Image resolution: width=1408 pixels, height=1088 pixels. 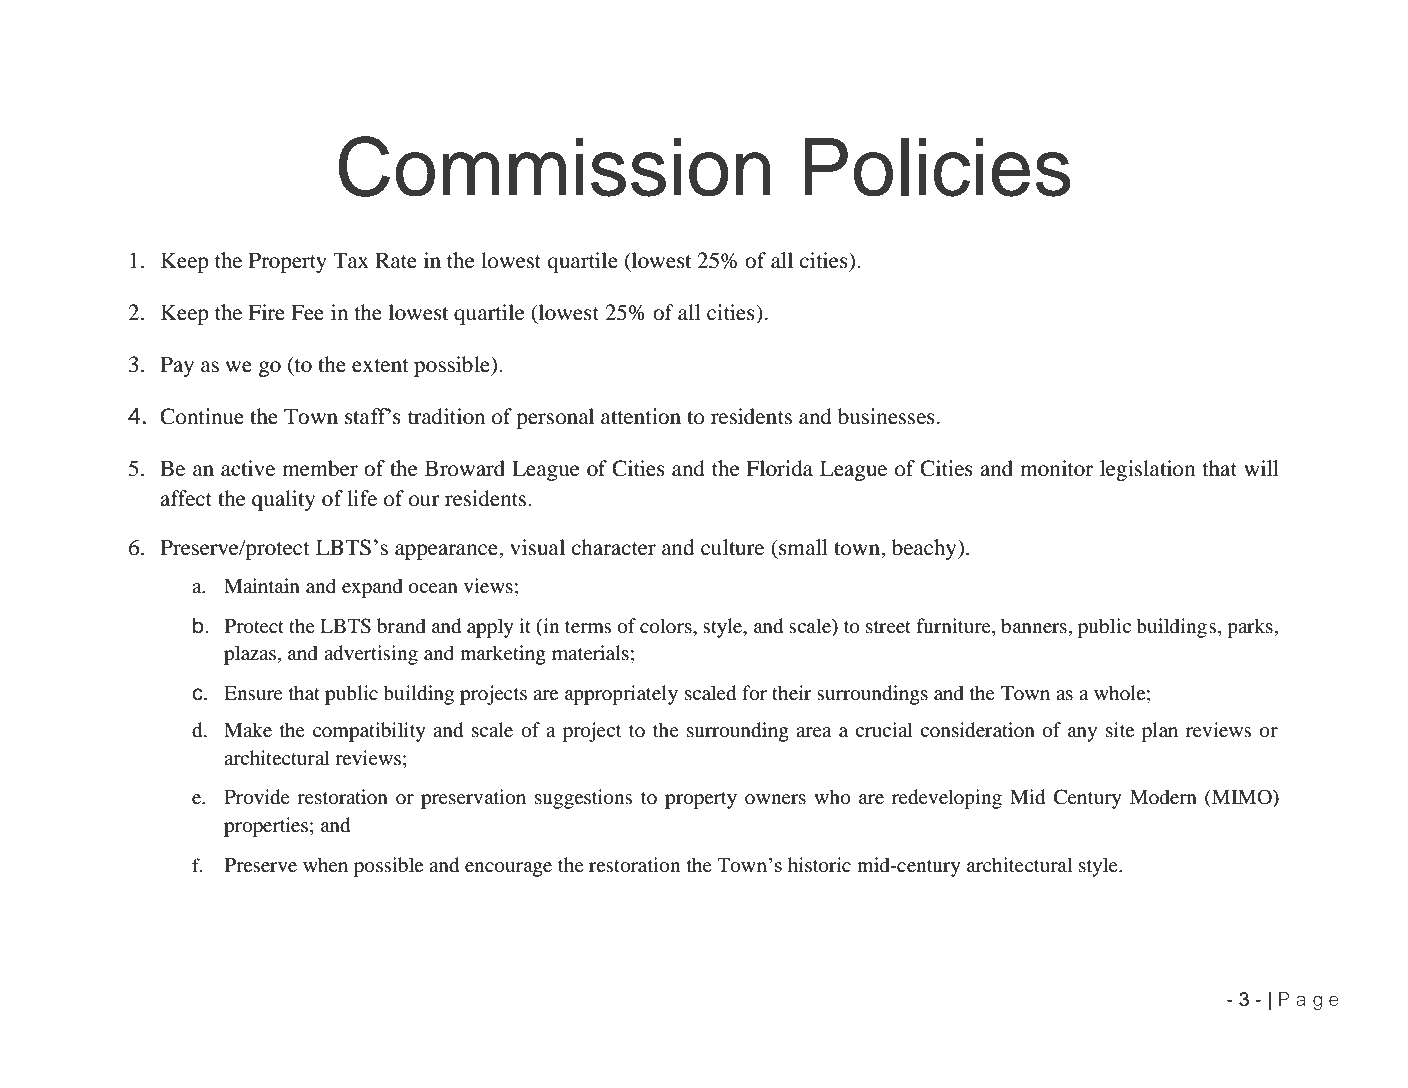 I want to click on when, so click(x=325, y=864).
